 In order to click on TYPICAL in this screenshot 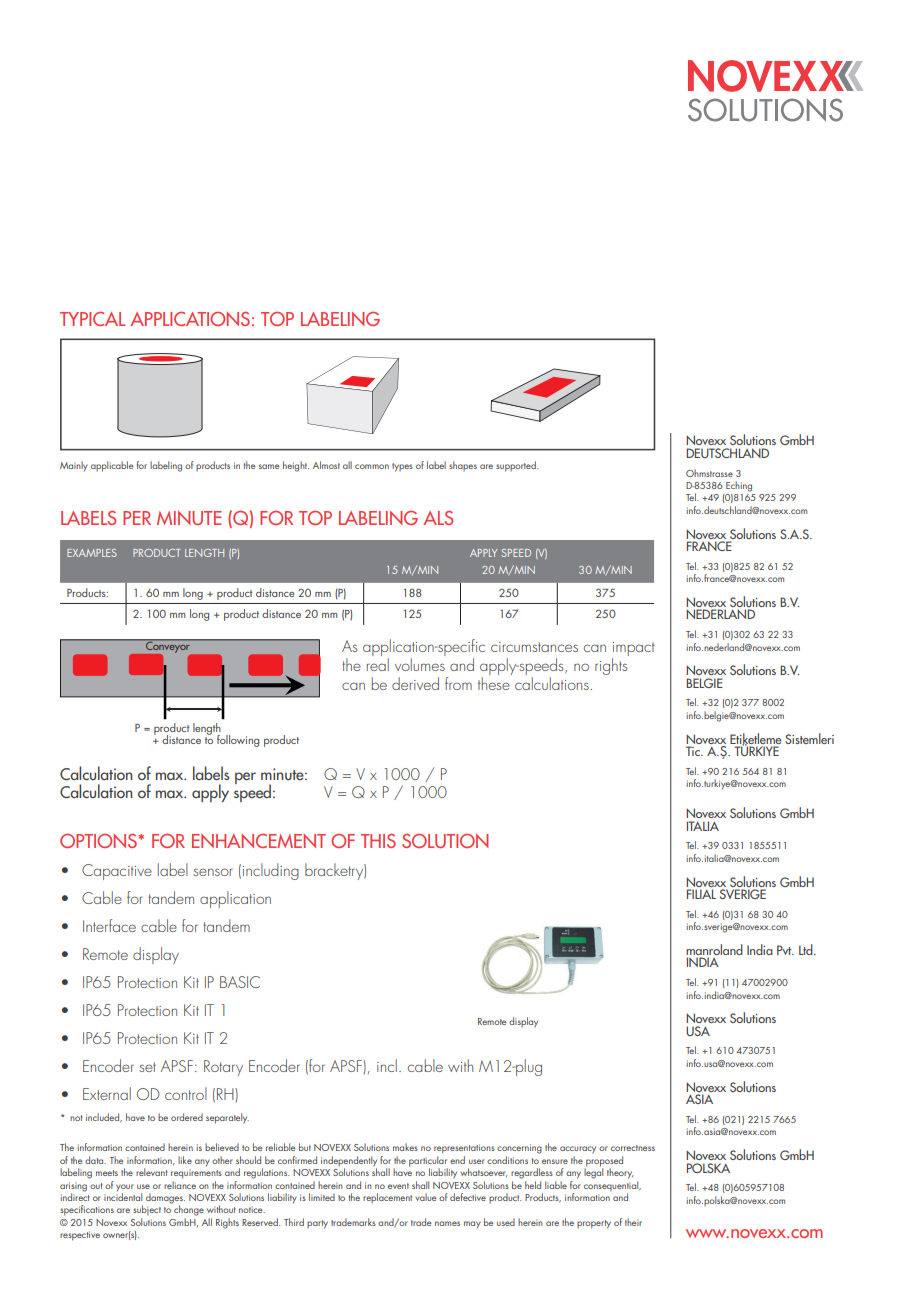, I will do `click(92, 318)`.
